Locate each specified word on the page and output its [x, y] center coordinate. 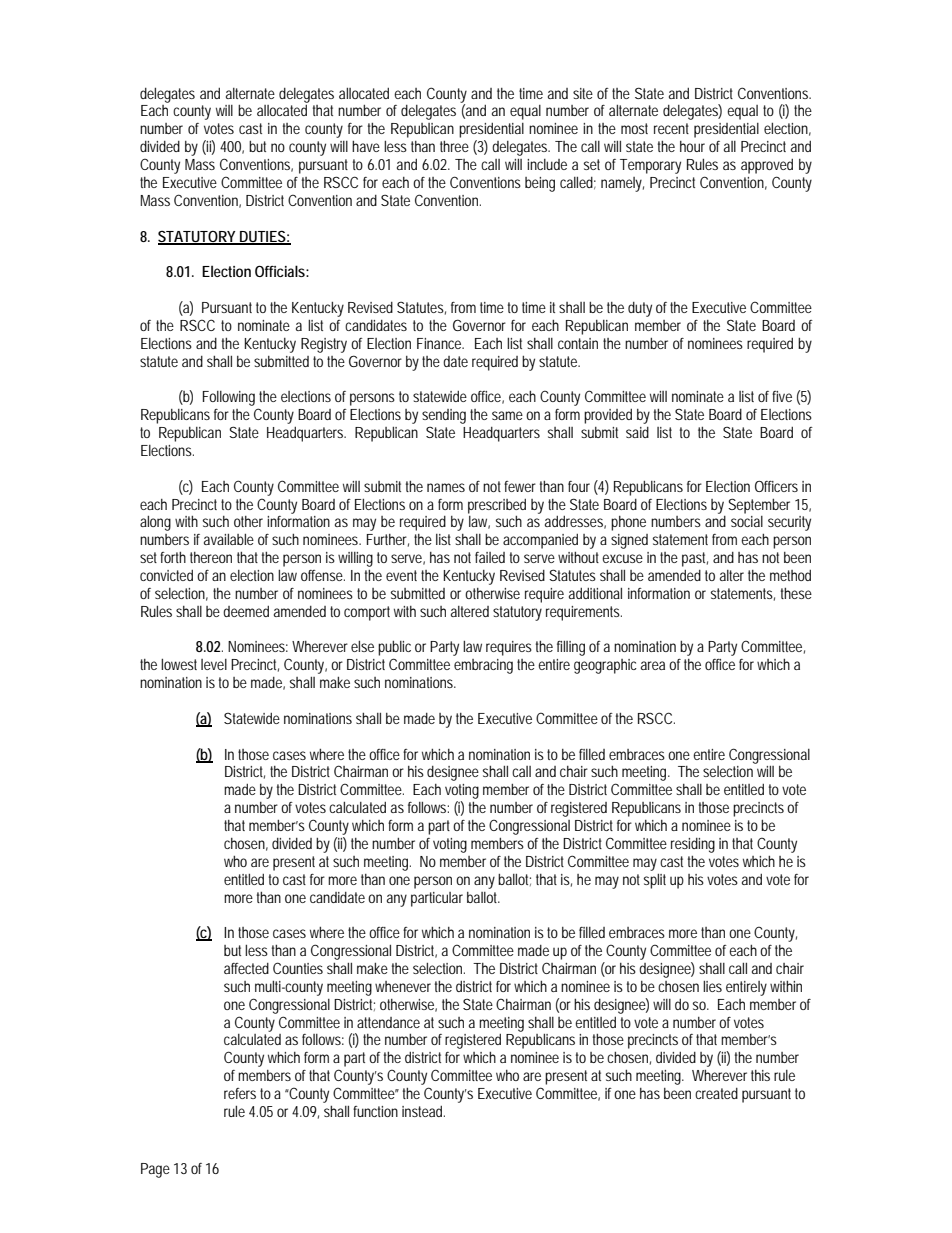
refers [240, 1093]
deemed [246, 611]
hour [692, 146]
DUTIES [262, 237]
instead [422, 1111]
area [653, 665]
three [454, 146]
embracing [483, 666]
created [716, 1093]
